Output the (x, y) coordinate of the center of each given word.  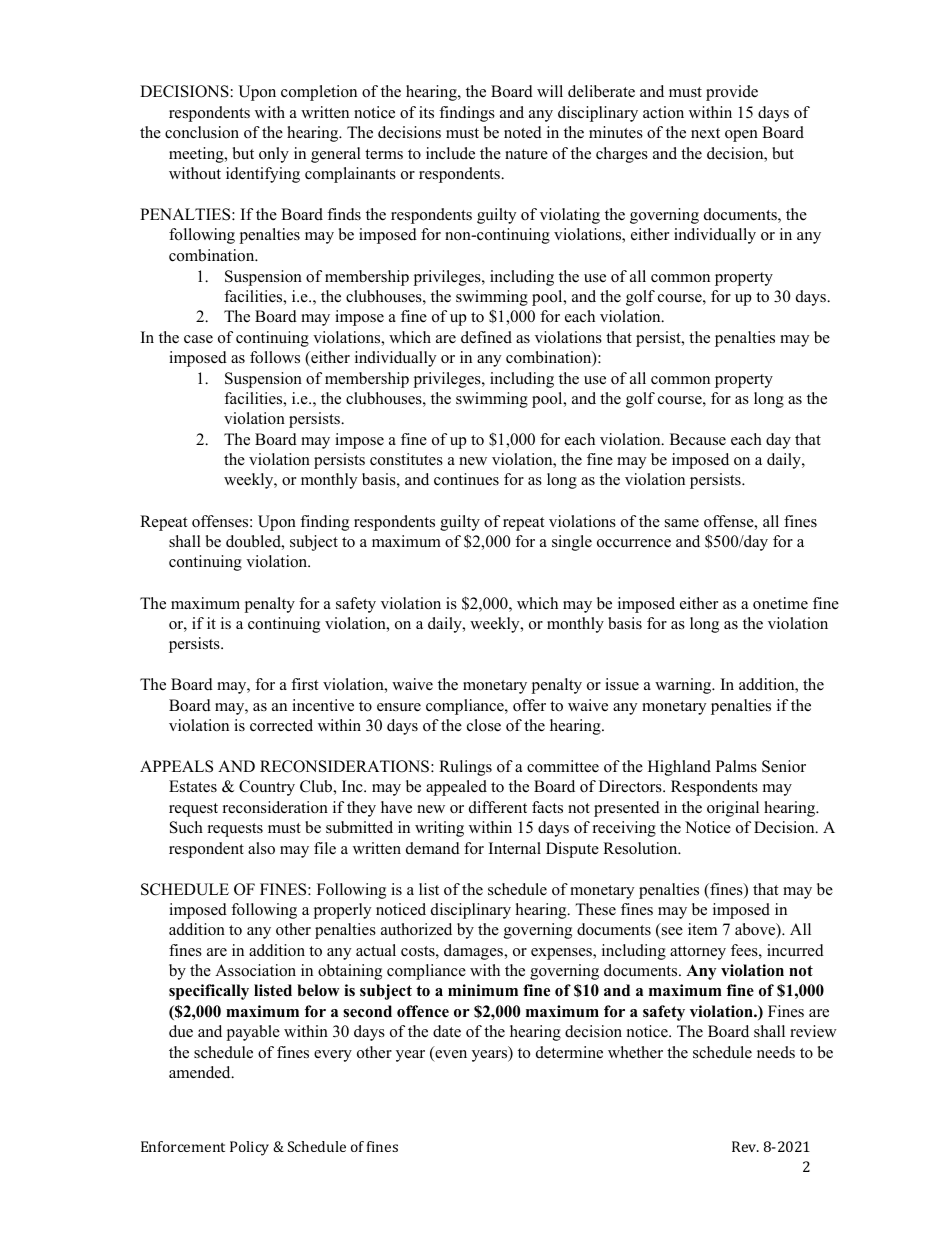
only (274, 155)
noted (523, 132)
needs (776, 1052)
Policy (249, 1148)
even (450, 1055)
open (741, 136)
